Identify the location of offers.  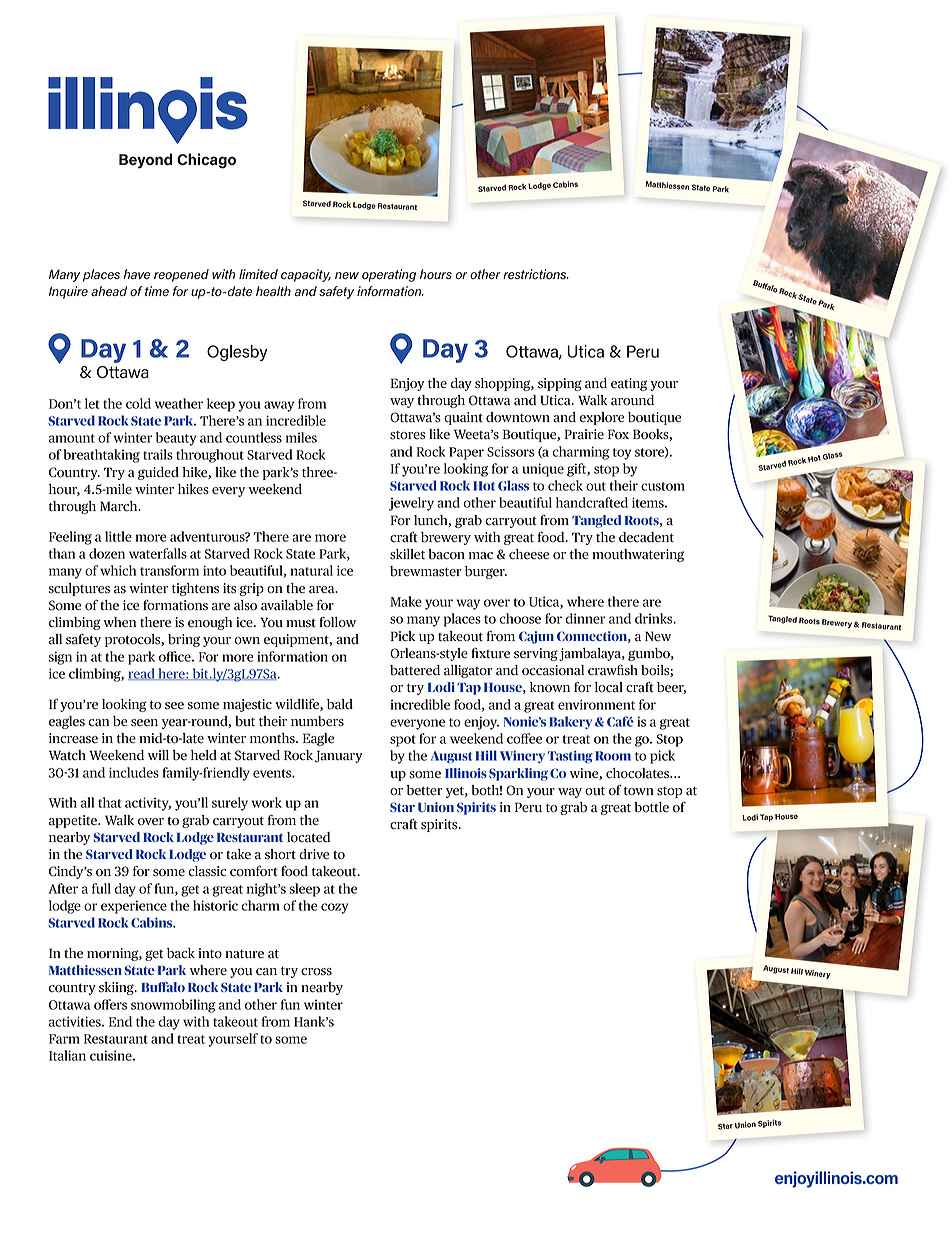
(110, 1004).
